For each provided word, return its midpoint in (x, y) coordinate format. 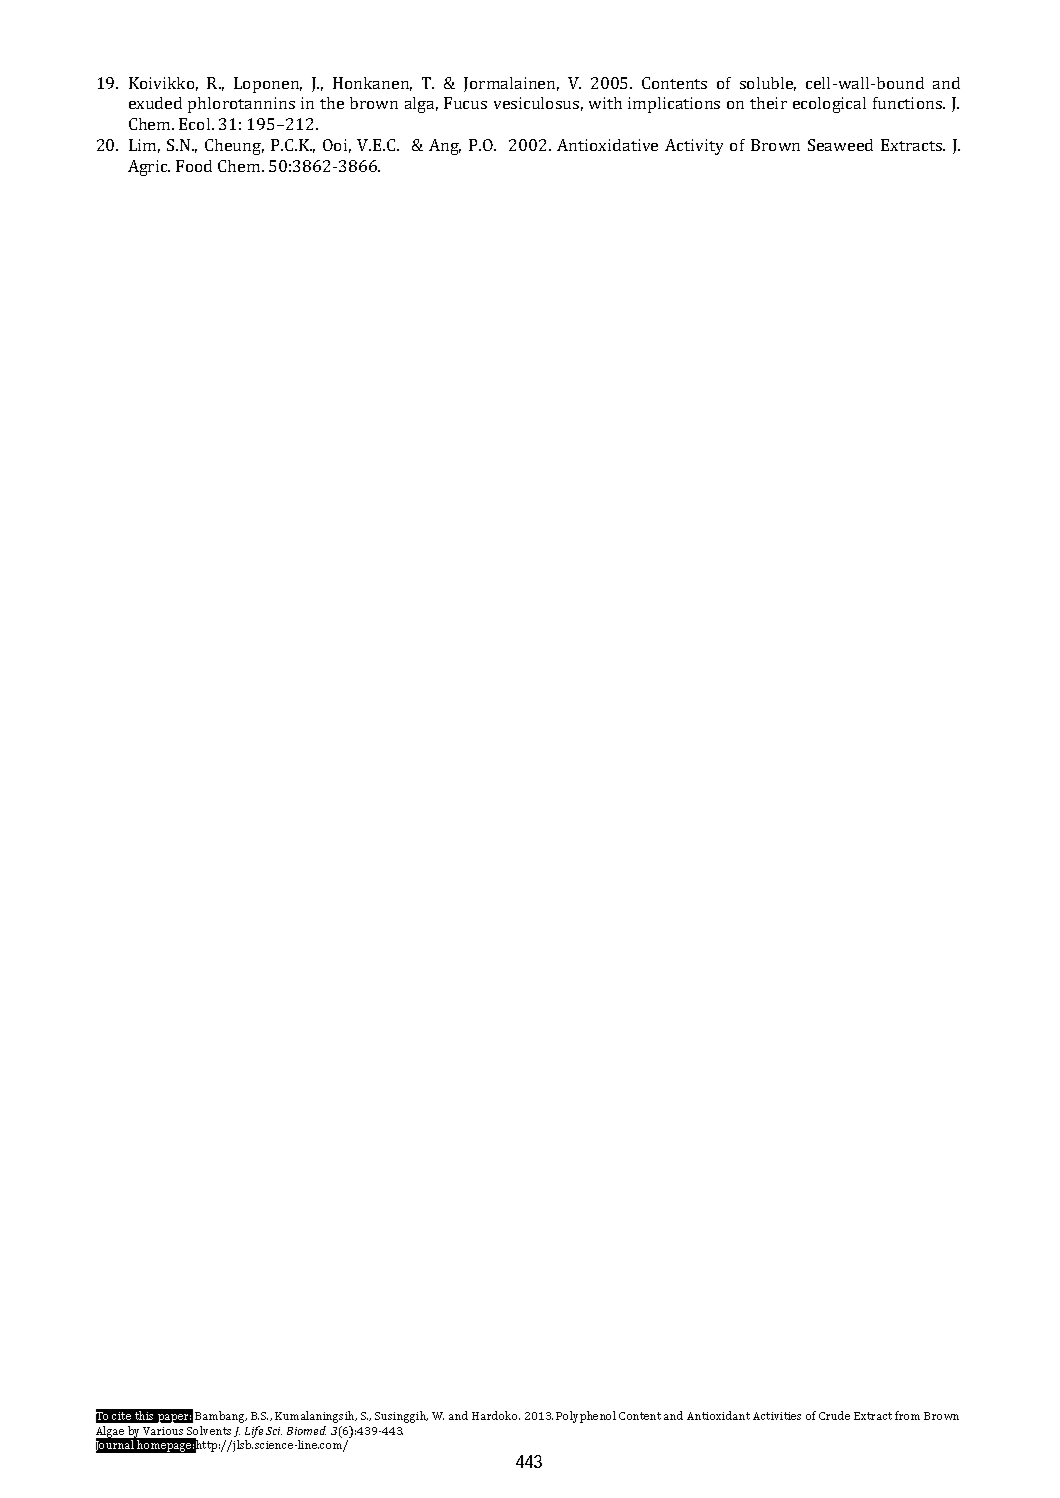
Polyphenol (586, 1417)
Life (254, 1432)
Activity (694, 147)
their (768, 103)
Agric (149, 168)
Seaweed (840, 145)
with (605, 103)
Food (194, 166)
